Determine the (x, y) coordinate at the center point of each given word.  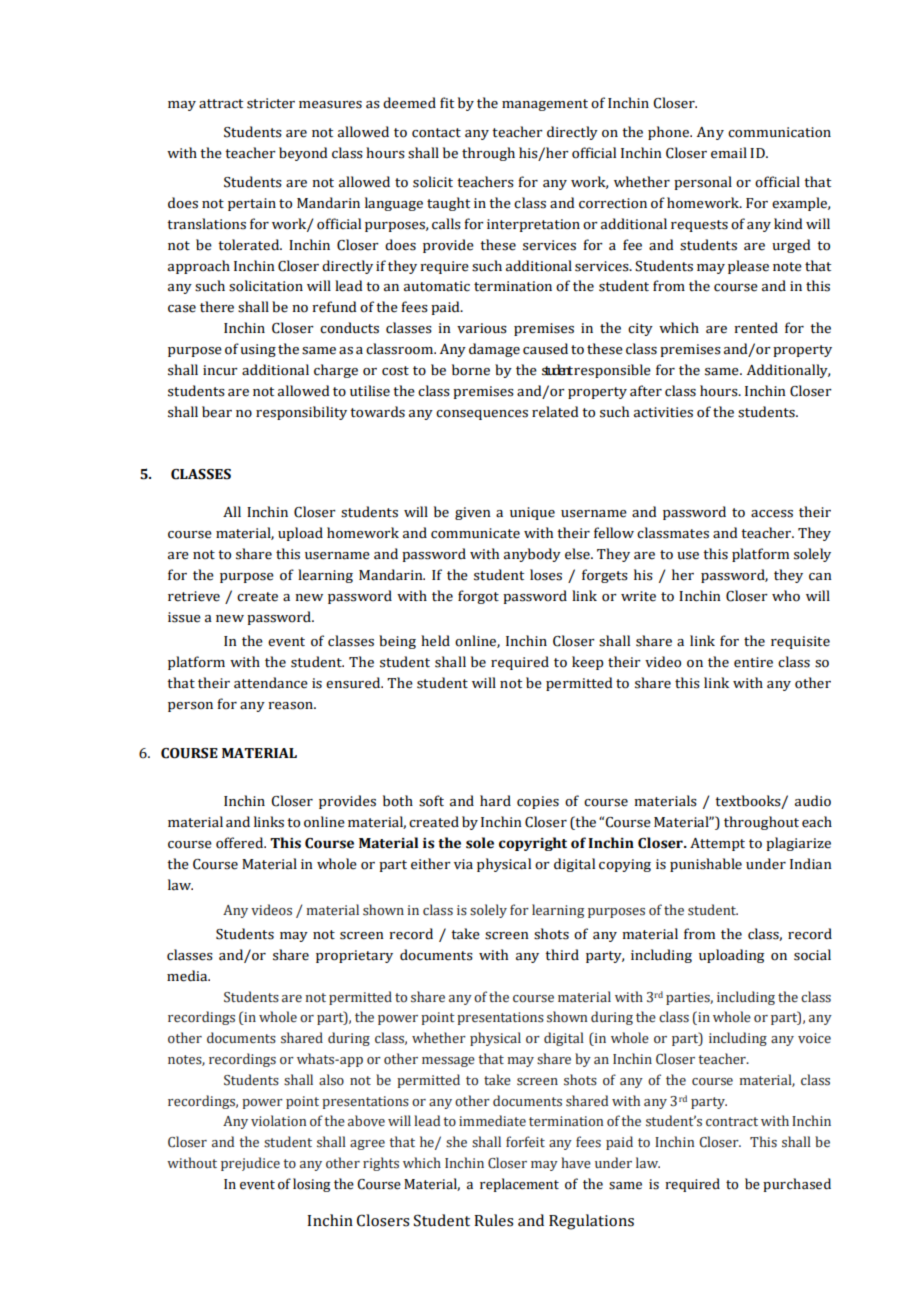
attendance (271, 683)
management (545, 105)
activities (663, 412)
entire (753, 662)
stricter (271, 103)
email (729, 153)
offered (241, 843)
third (562, 955)
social (812, 955)
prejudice (250, 1164)
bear (217, 412)
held (435, 641)
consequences (482, 415)
